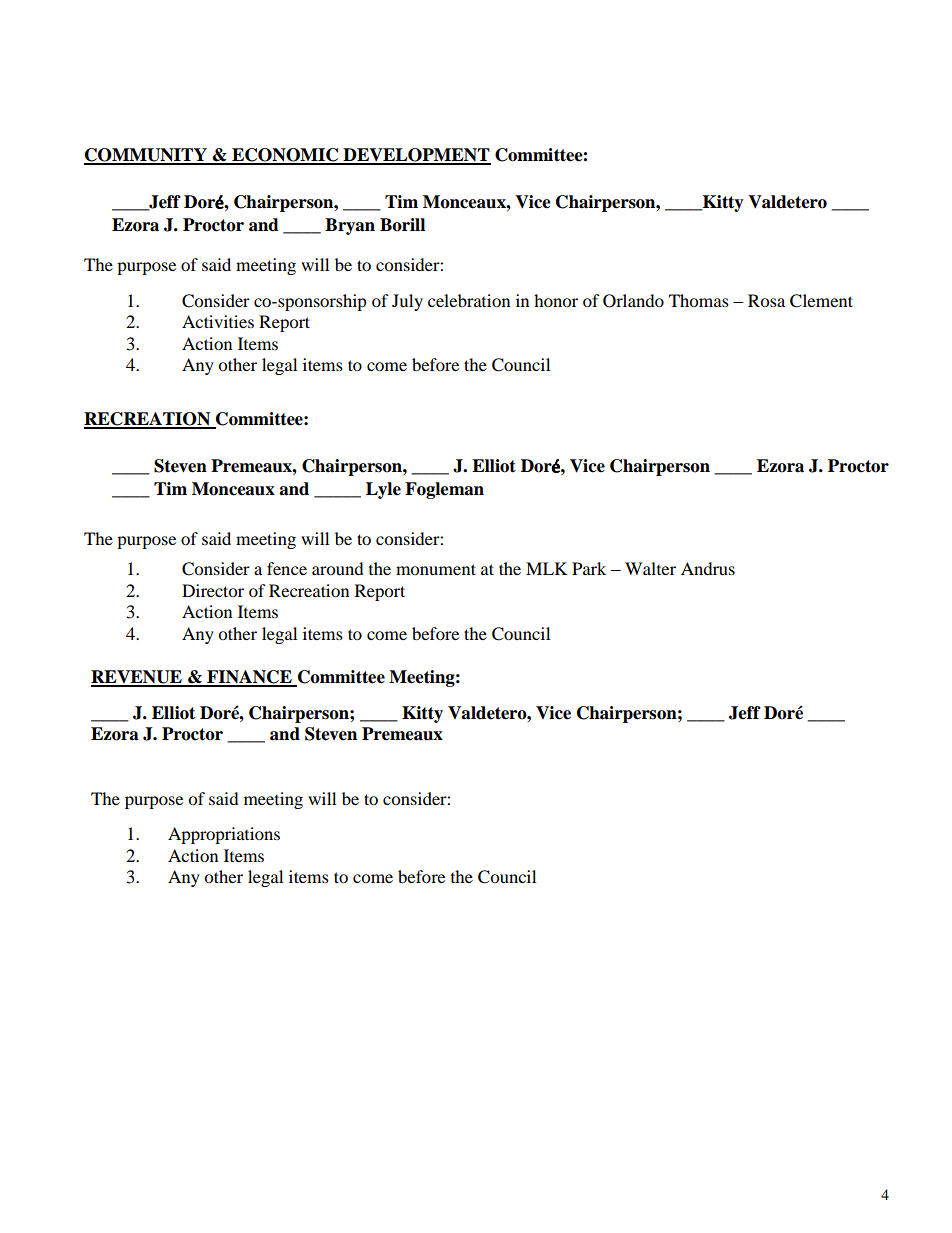 This page has width=952, height=1233. What do you see at coordinates (249, 678) in the page?
I see `FINANCE` at bounding box center [249, 678].
